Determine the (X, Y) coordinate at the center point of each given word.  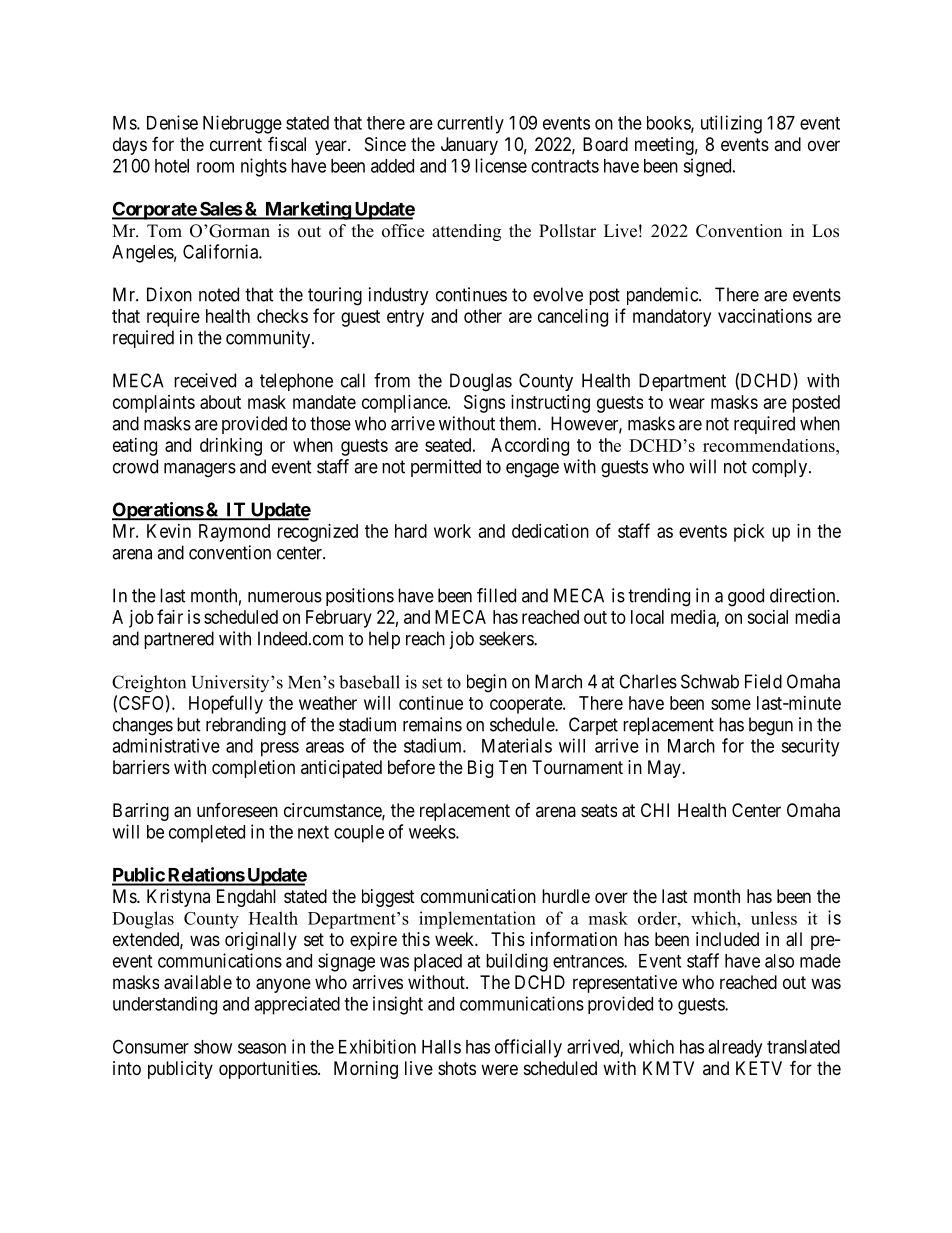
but (189, 724)
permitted (446, 468)
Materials (517, 745)
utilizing (731, 124)
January (469, 146)
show (213, 1047)
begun (771, 726)
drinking (231, 447)
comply (779, 468)
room (215, 167)
